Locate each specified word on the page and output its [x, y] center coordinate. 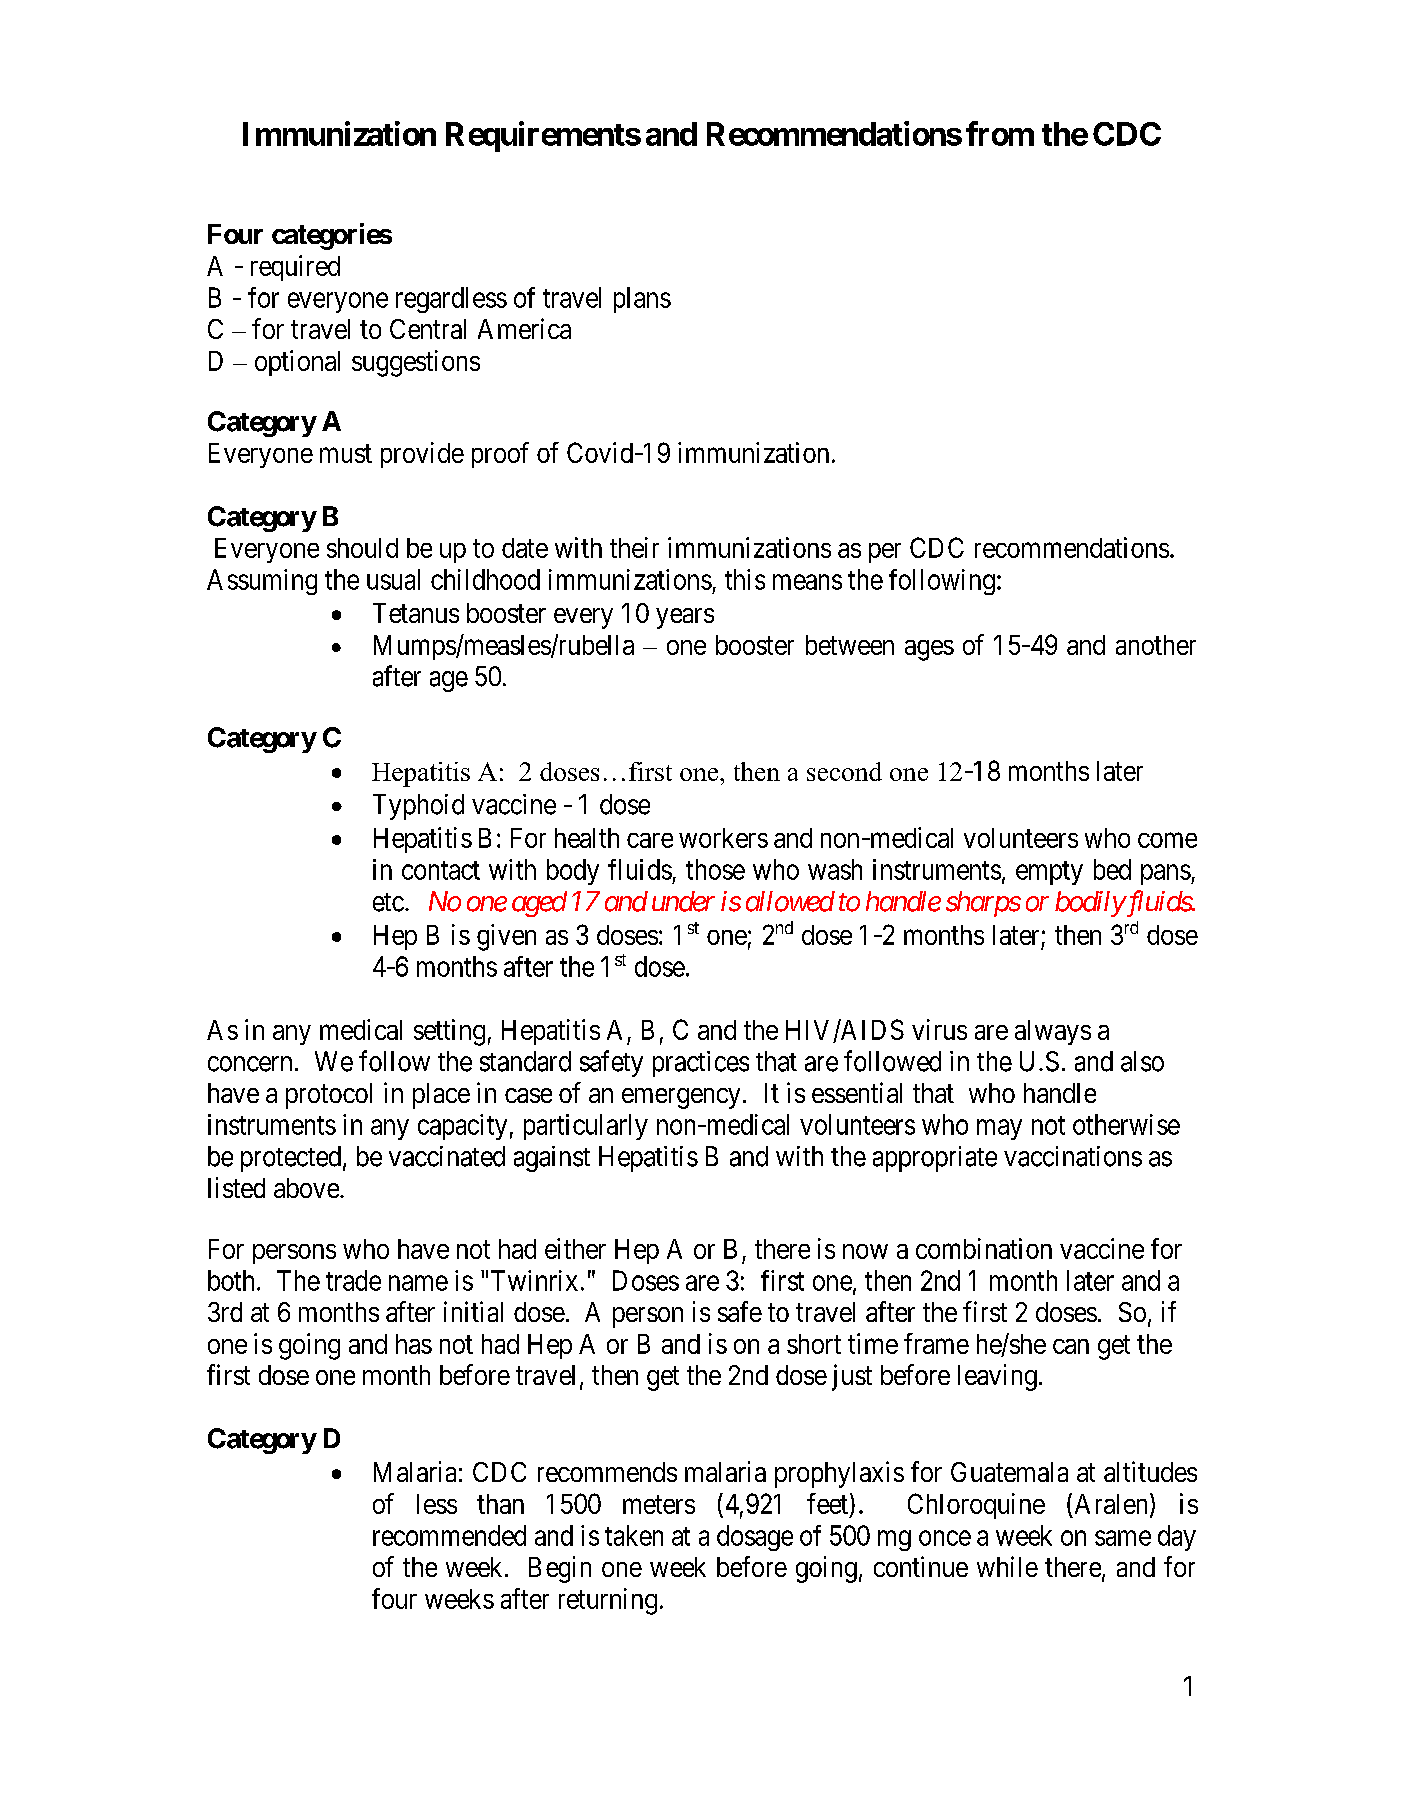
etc [388, 902]
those [715, 869]
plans [642, 300]
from [1000, 133]
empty [1049, 873]
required [295, 268]
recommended [449, 1535]
